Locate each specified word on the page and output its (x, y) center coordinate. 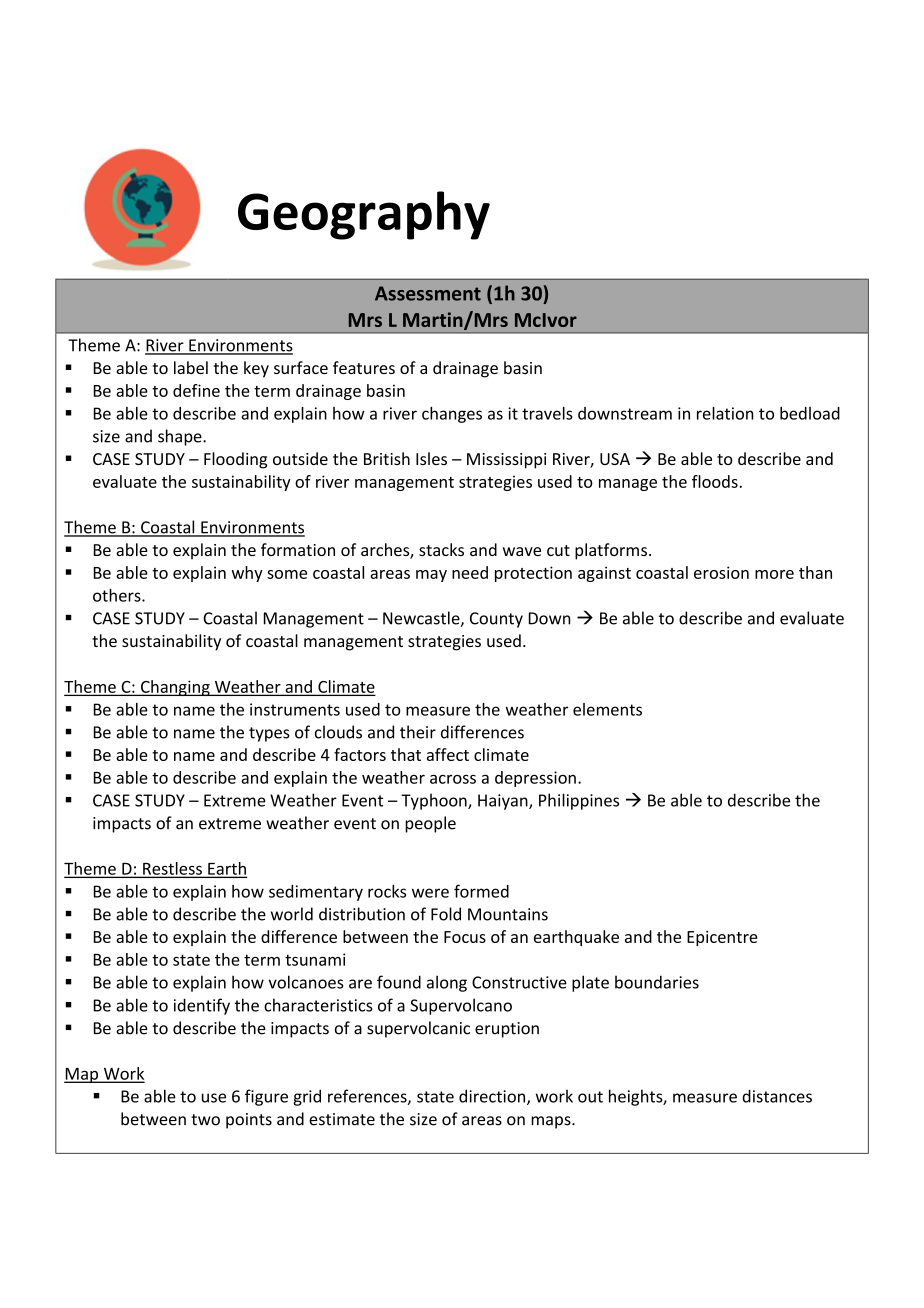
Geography (364, 215)
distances (777, 1096)
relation (725, 413)
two (205, 1120)
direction (493, 1097)
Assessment (428, 293)
